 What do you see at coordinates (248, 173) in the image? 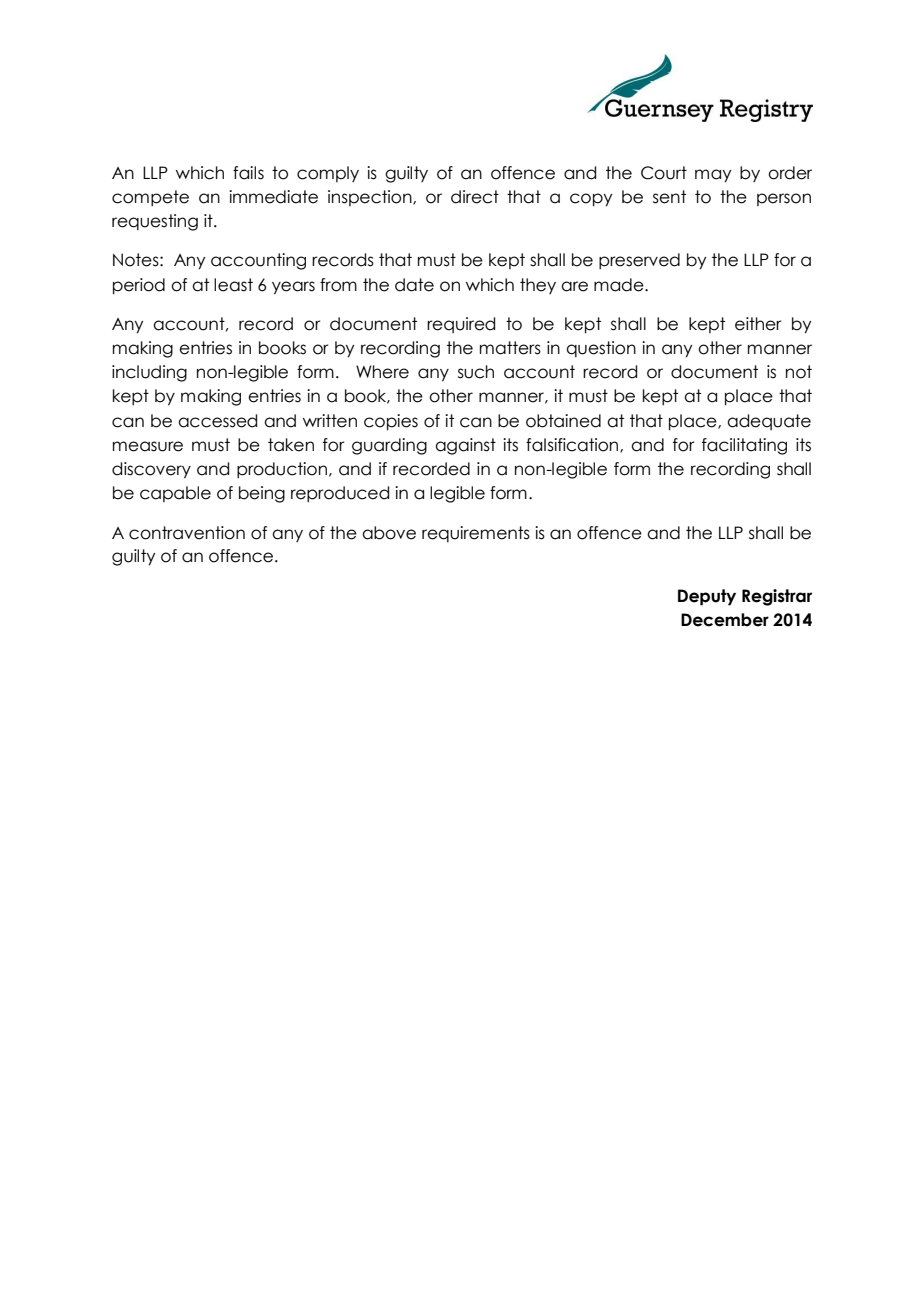
I see `fails` at bounding box center [248, 173].
